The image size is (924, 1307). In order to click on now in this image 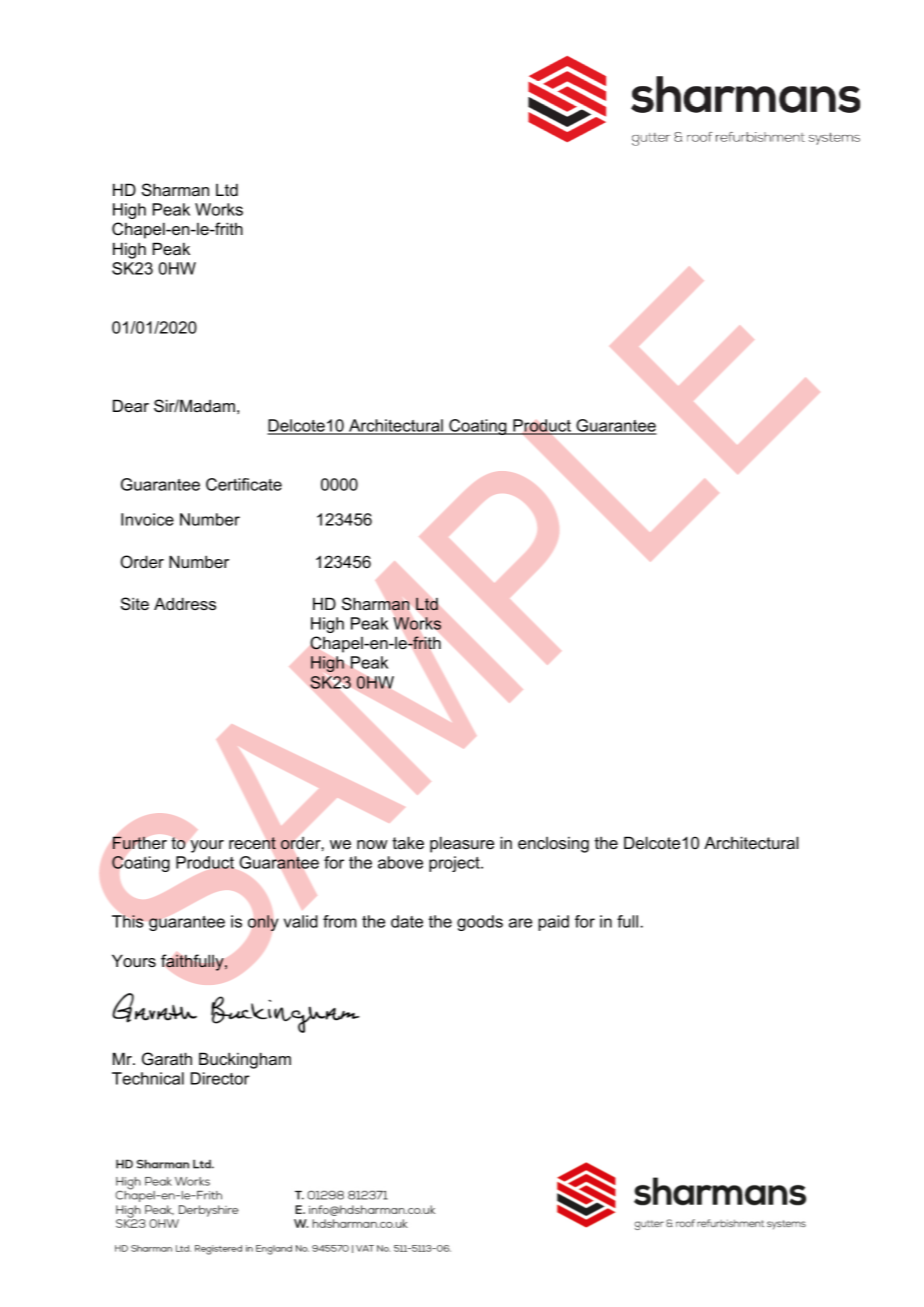, I will do `click(372, 844)`.
